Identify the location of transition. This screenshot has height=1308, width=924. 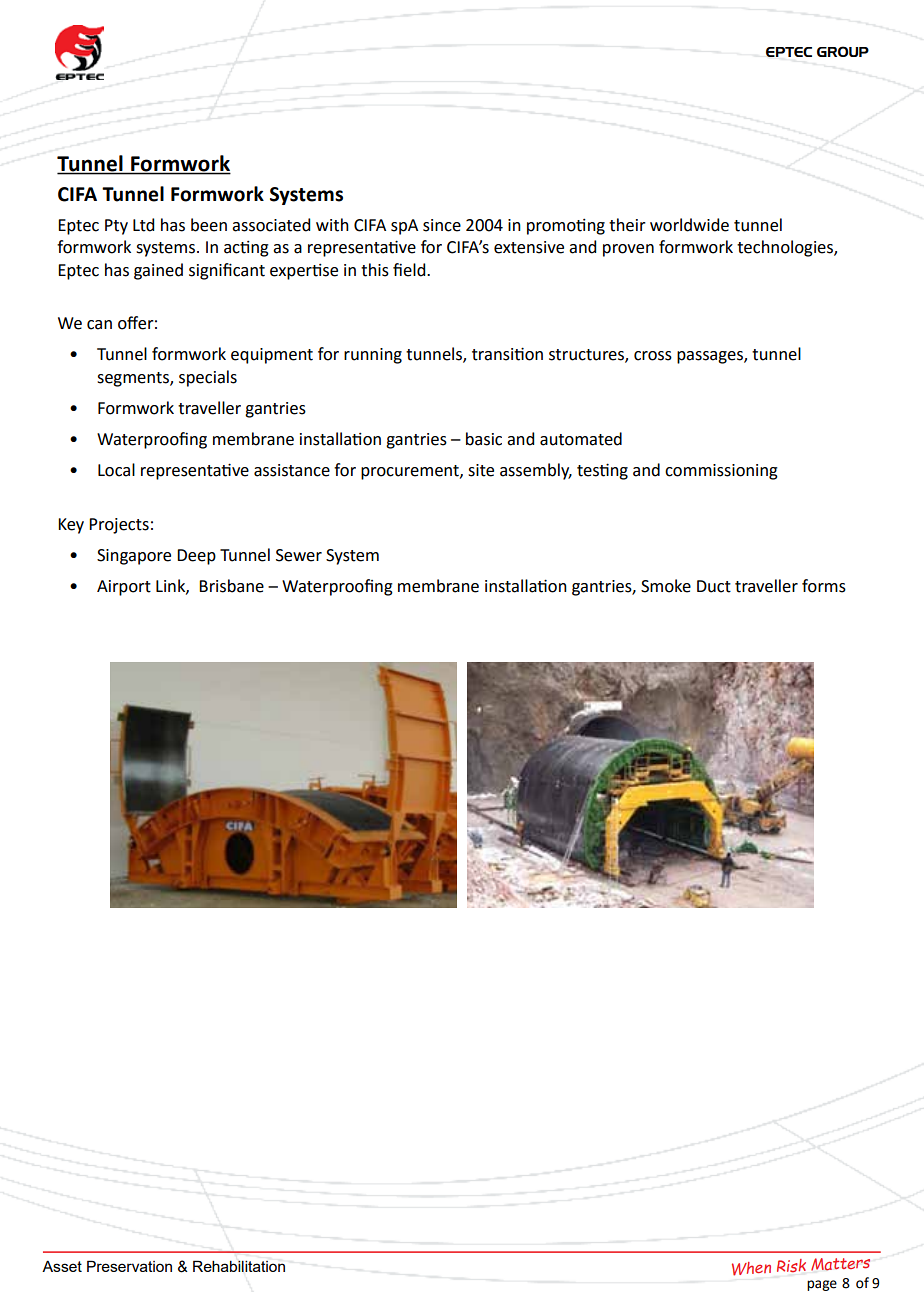
(507, 354).
